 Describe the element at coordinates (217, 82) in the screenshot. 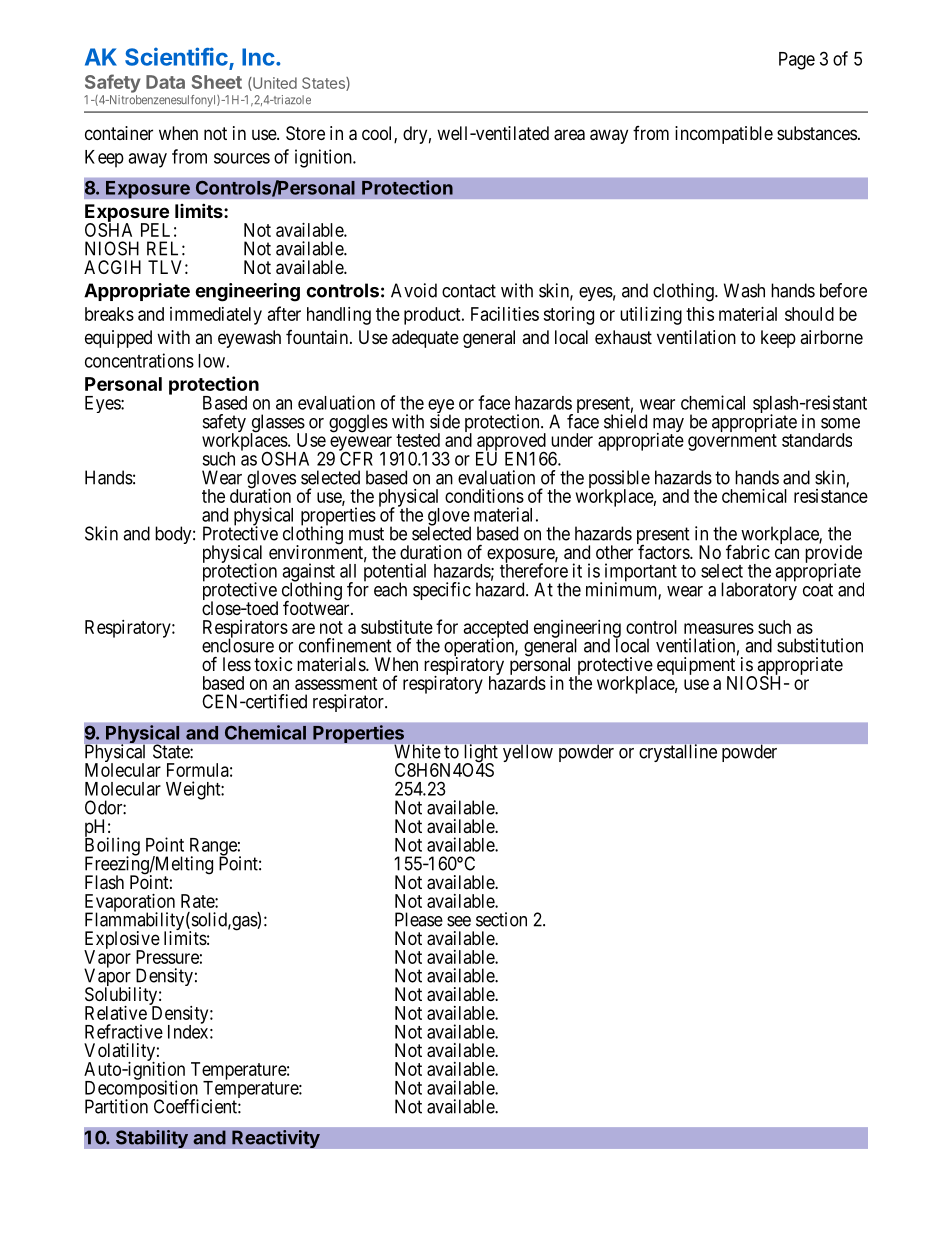

I see `Sheet` at that location.
